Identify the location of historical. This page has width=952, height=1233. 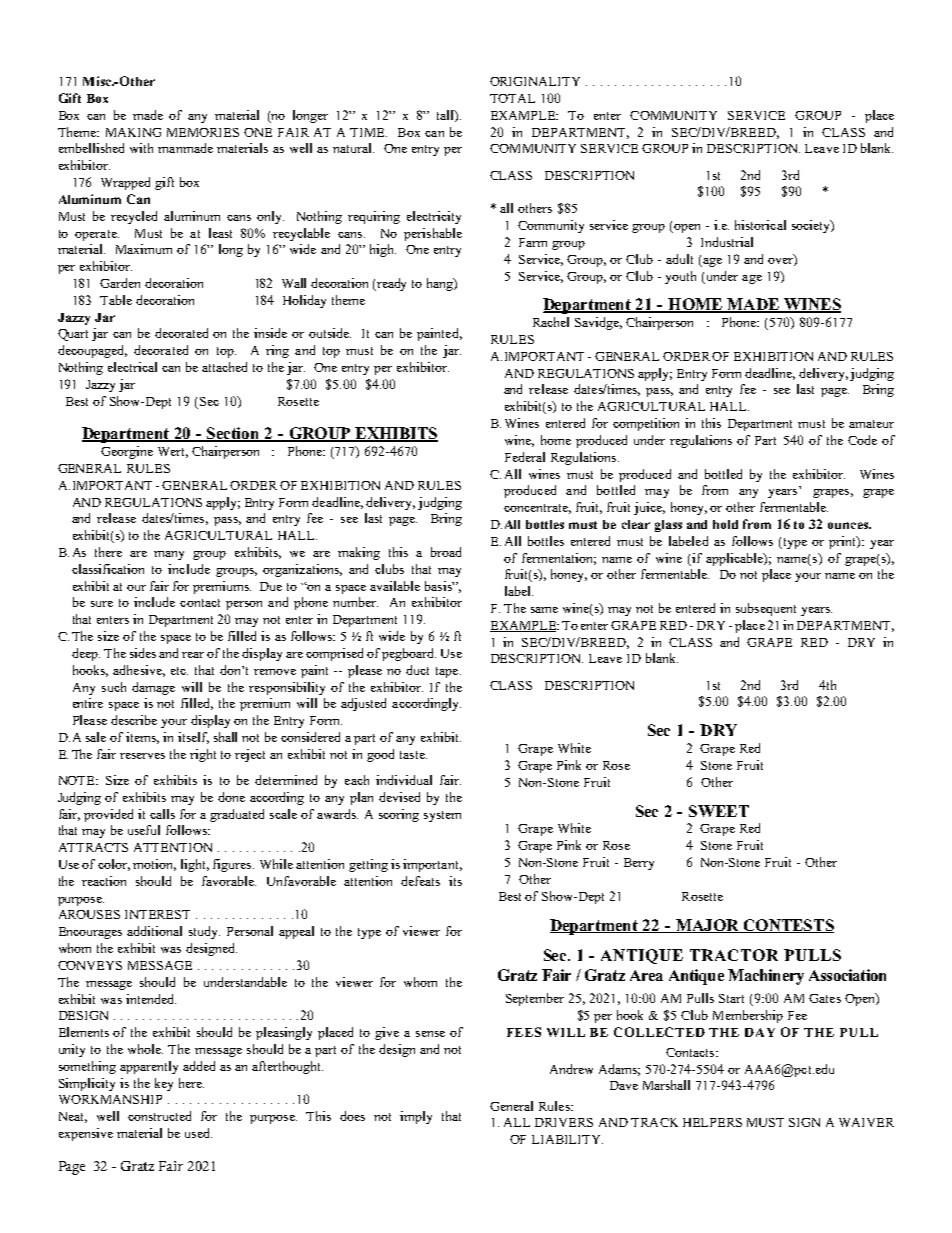
(760, 225).
